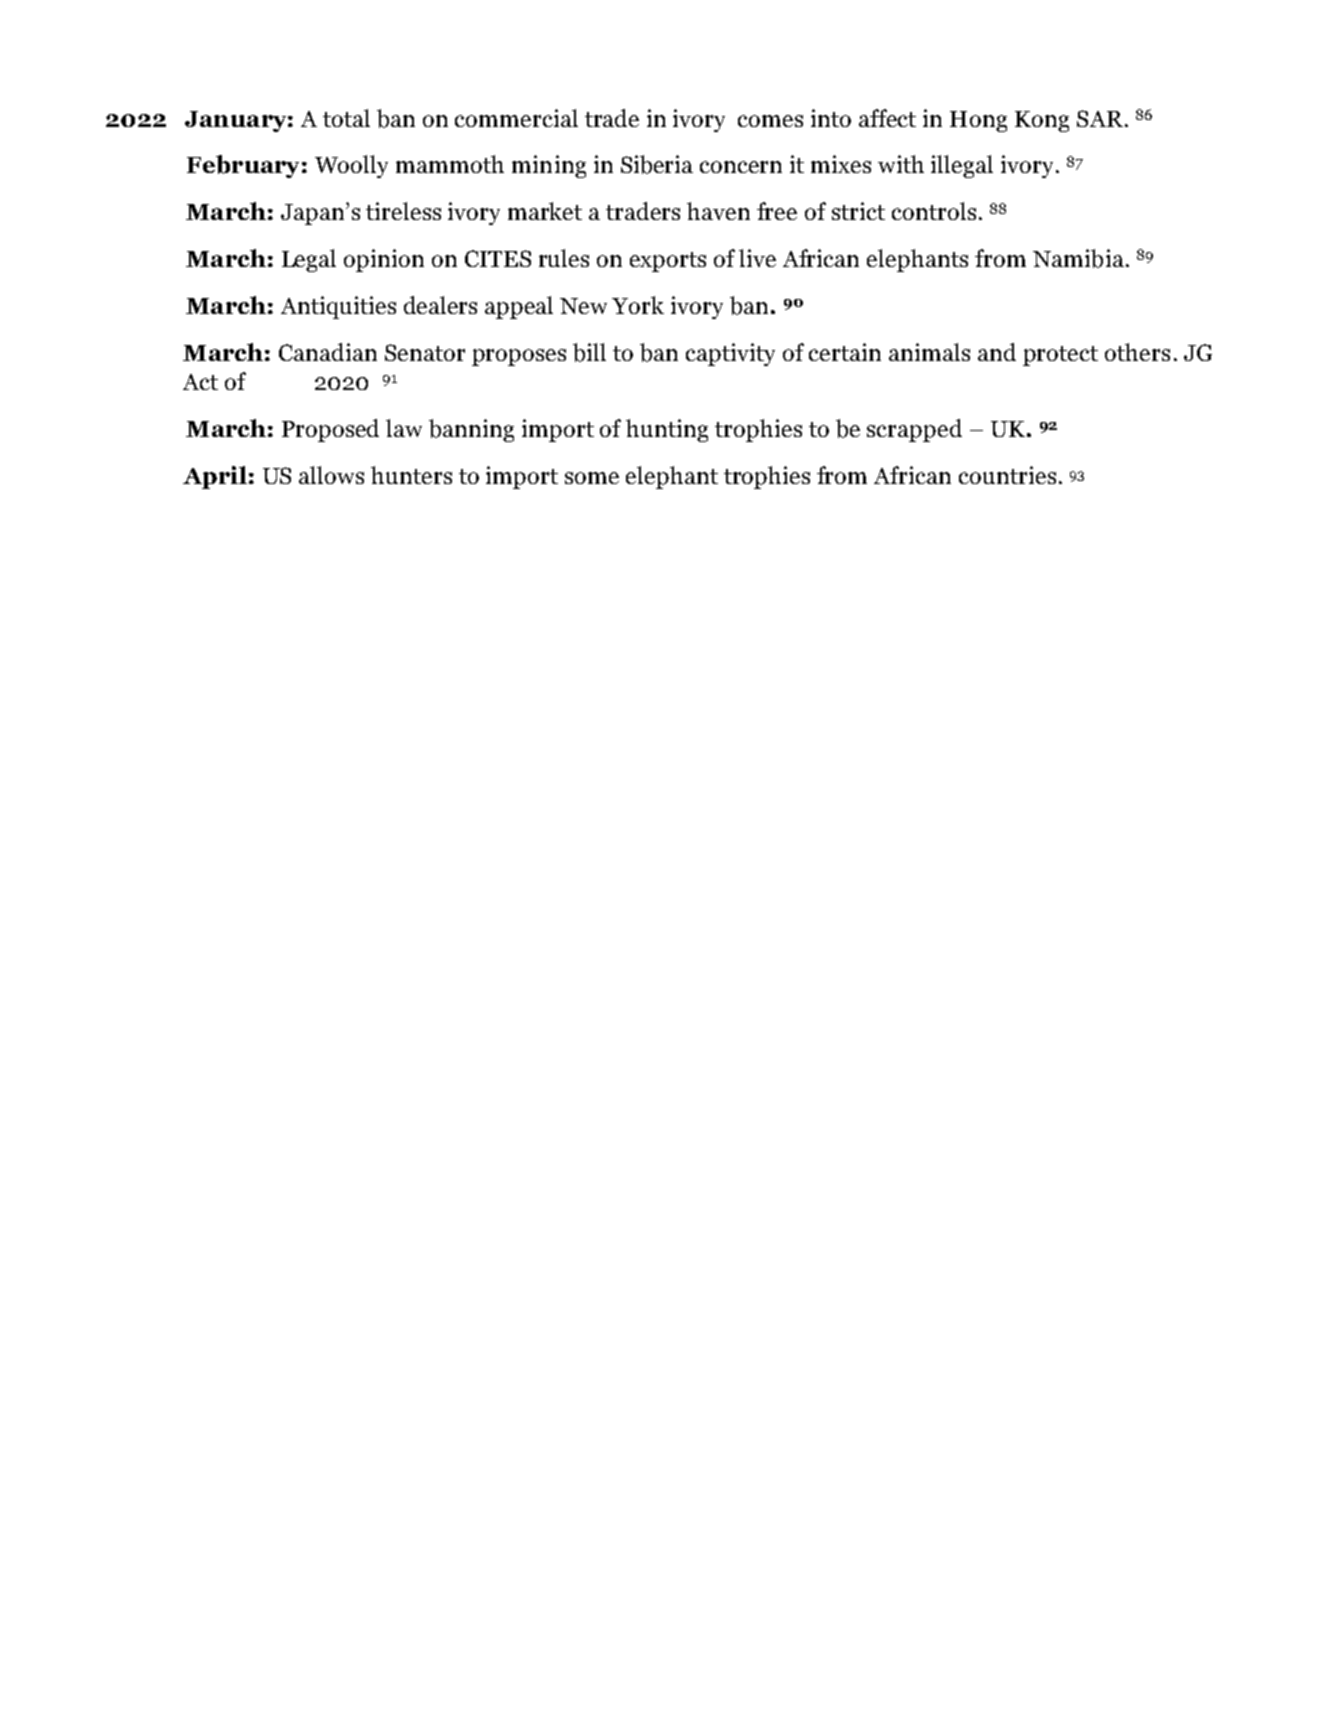 The image size is (1332, 1724). What do you see at coordinates (638, 305) in the page?
I see `York` at bounding box center [638, 305].
